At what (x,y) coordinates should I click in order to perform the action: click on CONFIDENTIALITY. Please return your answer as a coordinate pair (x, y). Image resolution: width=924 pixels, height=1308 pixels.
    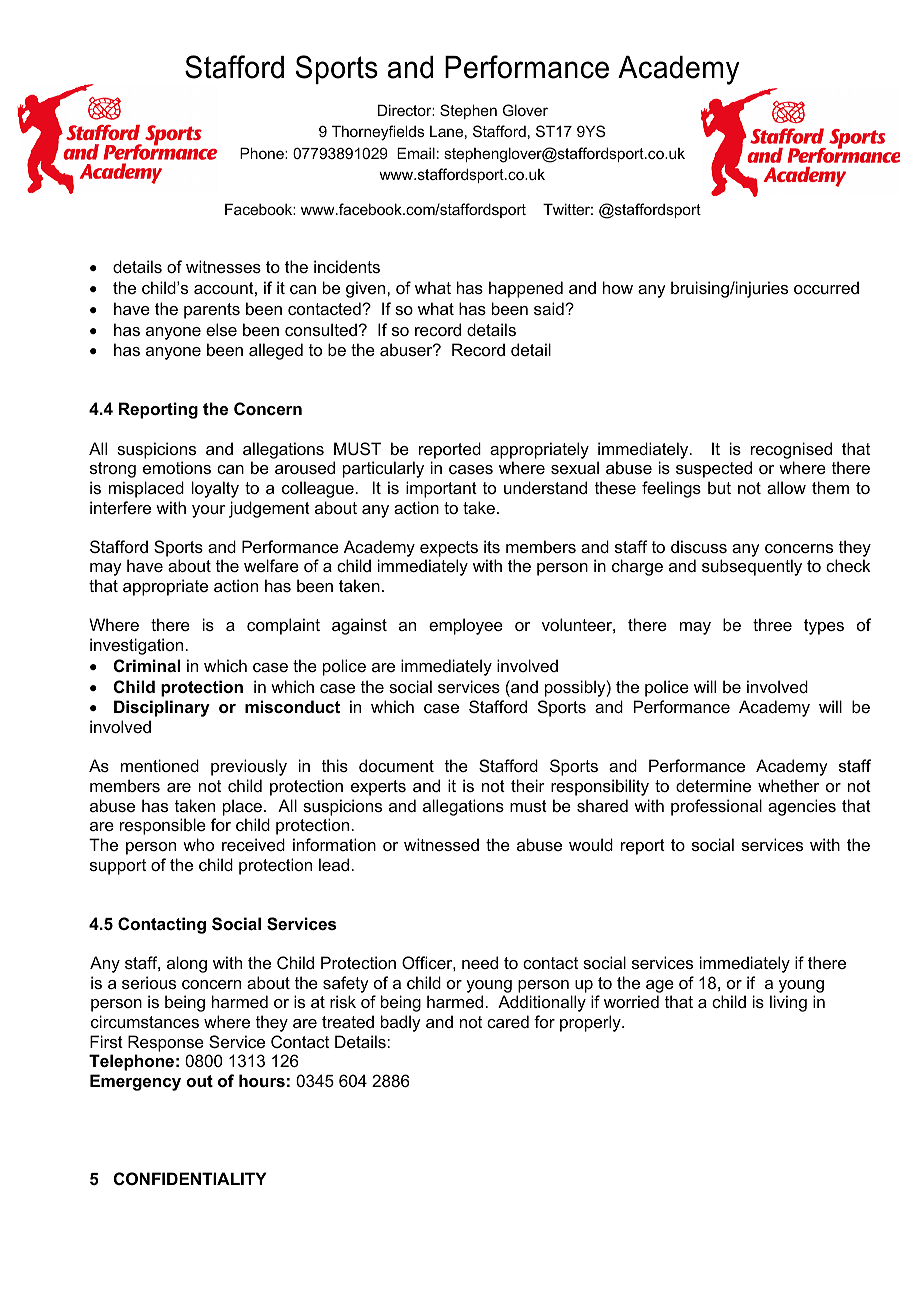
    Looking at the image, I should click on (190, 1178).
